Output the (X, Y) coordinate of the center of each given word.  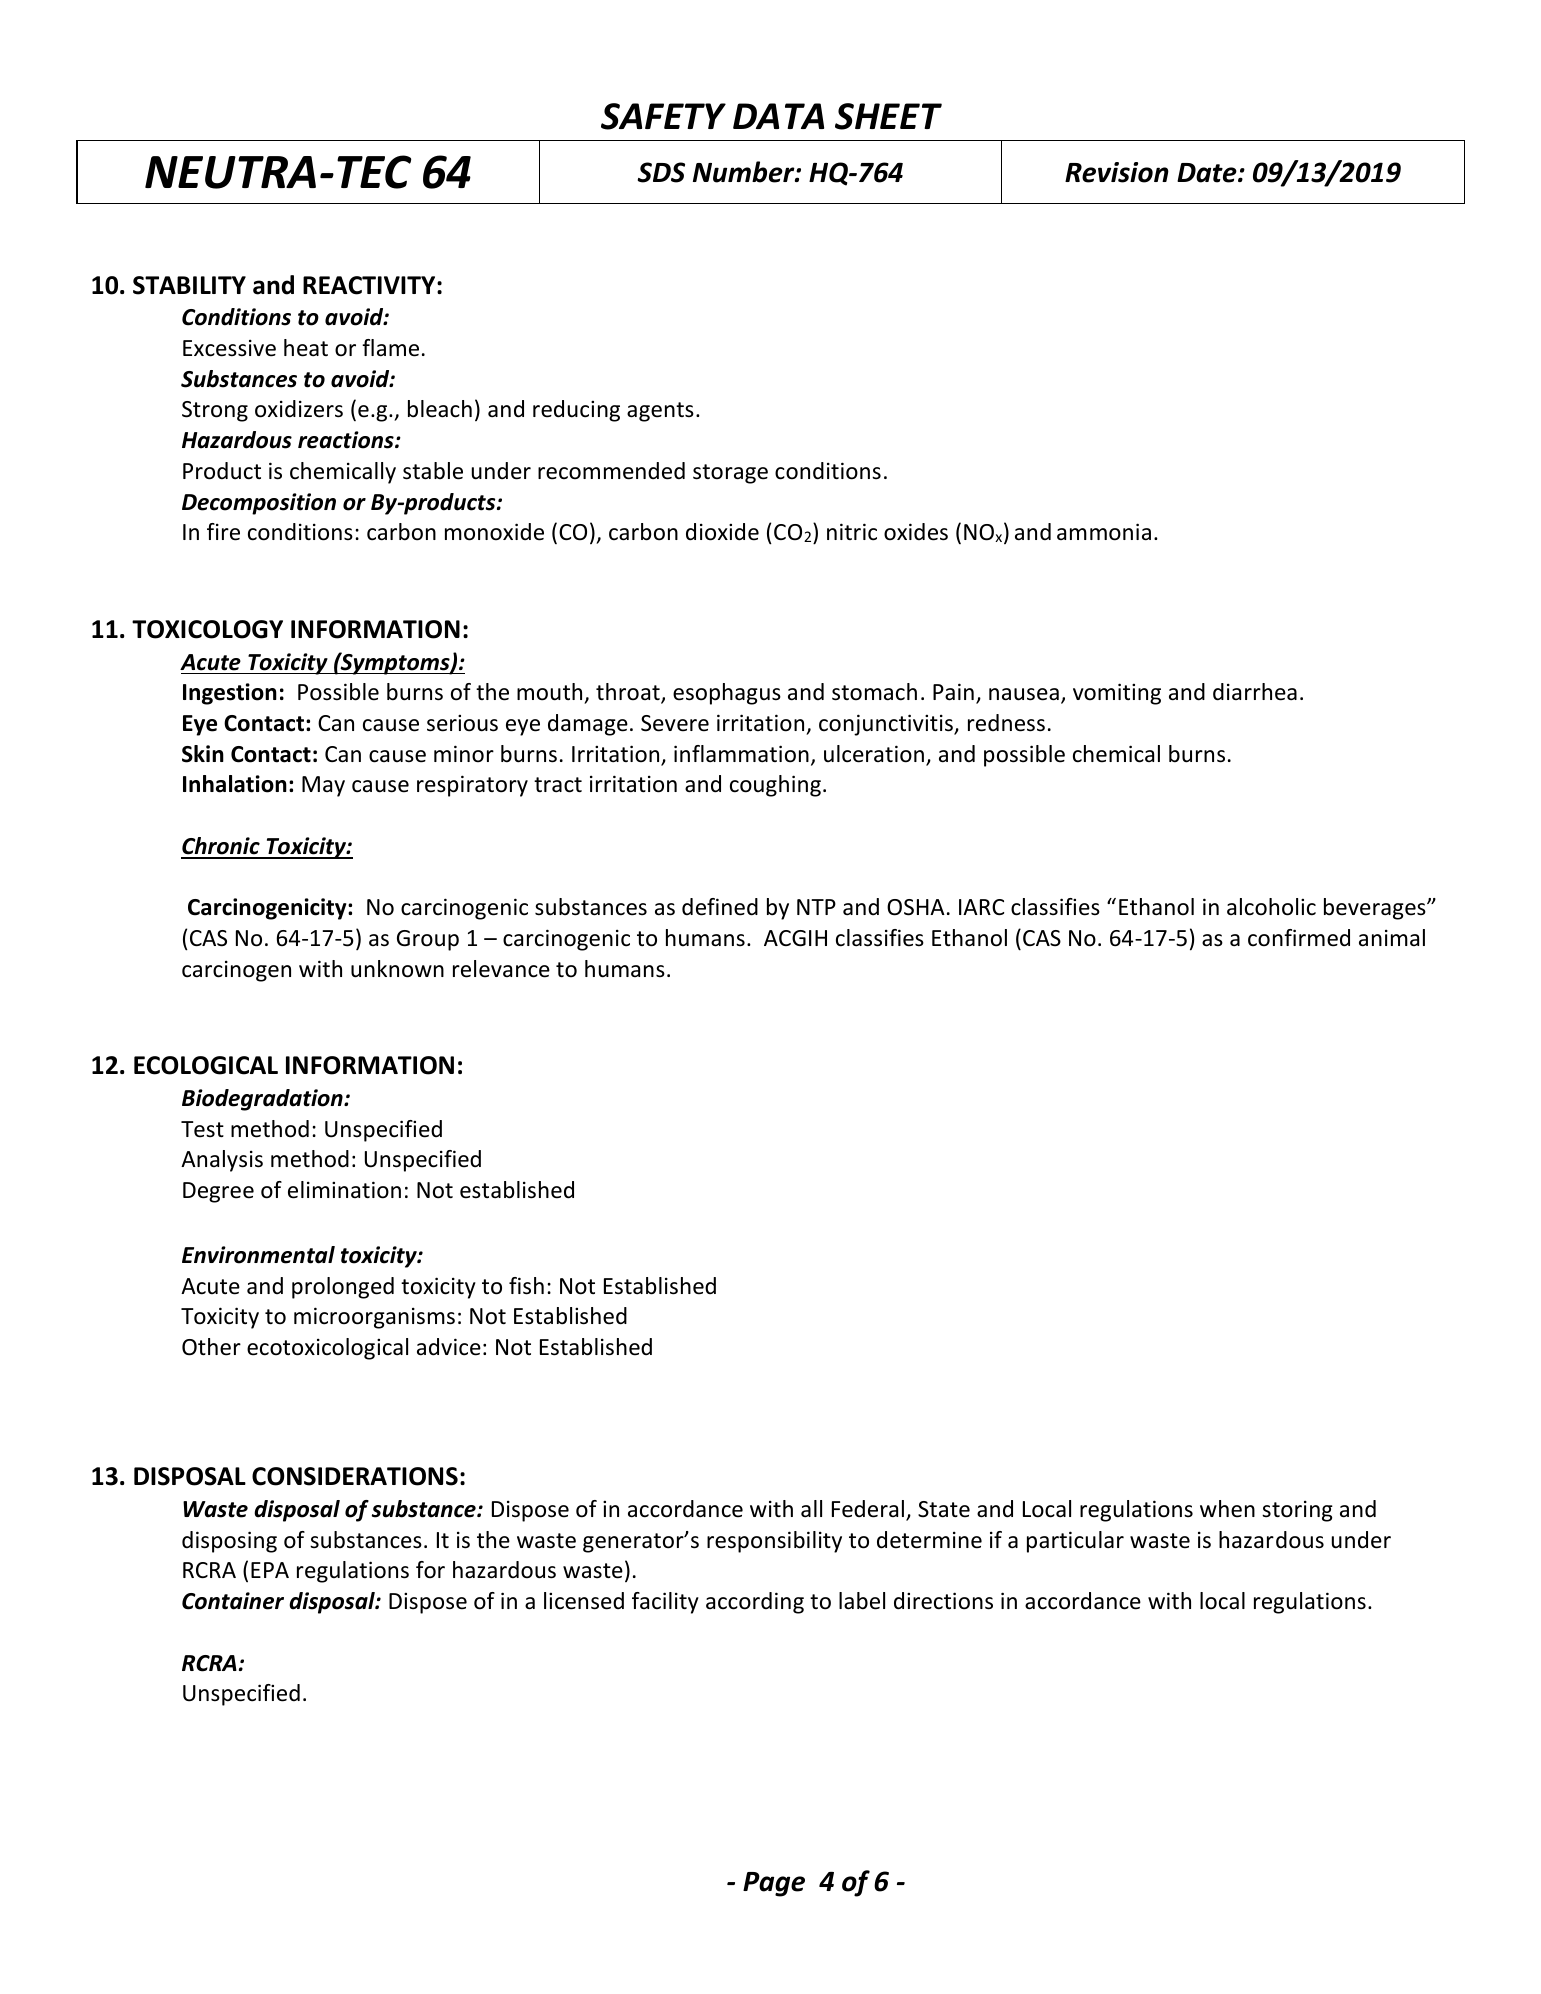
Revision (1117, 172)
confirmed (1299, 938)
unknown (397, 969)
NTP (816, 907)
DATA (778, 116)
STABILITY (189, 285)
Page (774, 1884)
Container (233, 1601)
